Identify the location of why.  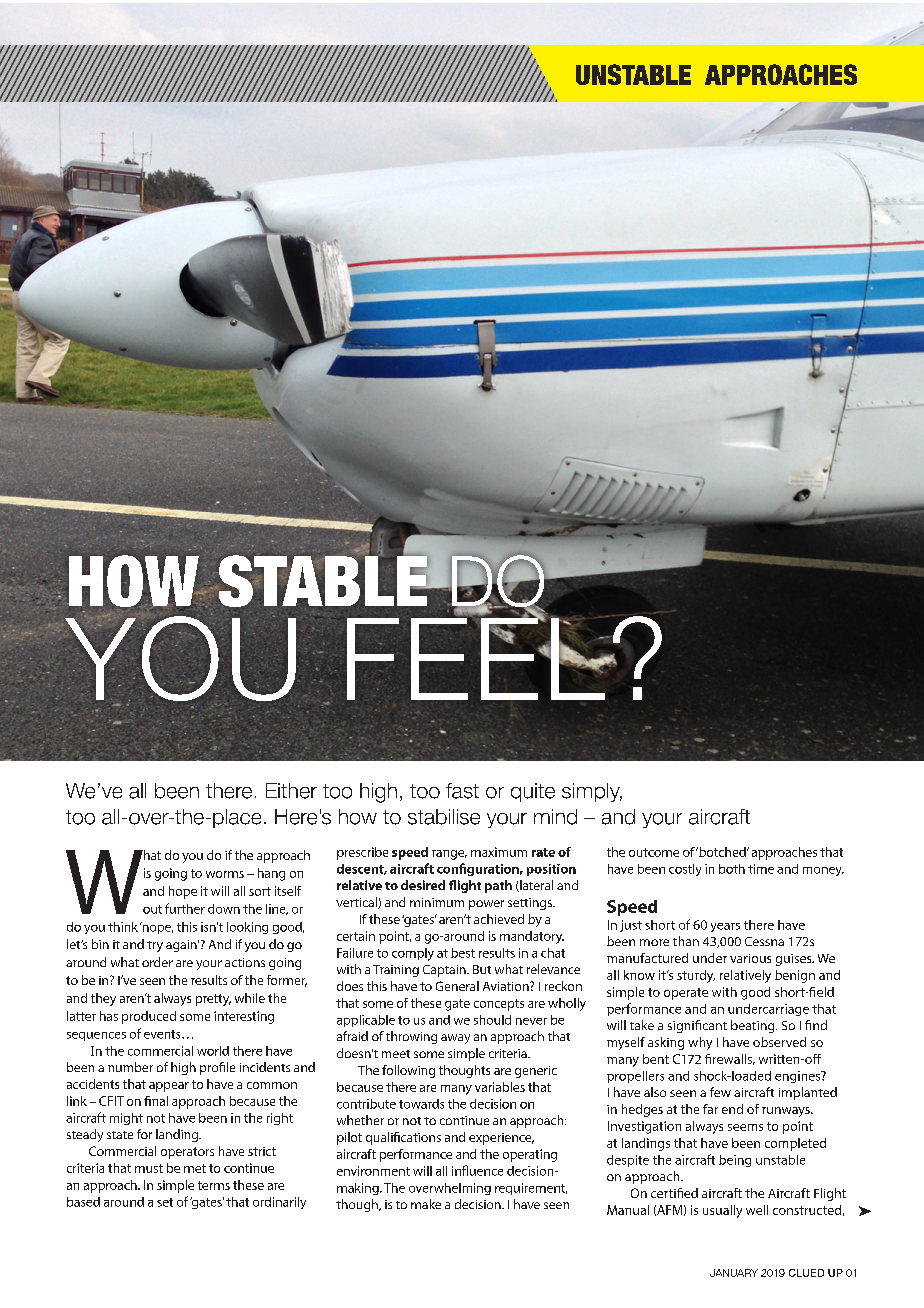
(700, 1043).
